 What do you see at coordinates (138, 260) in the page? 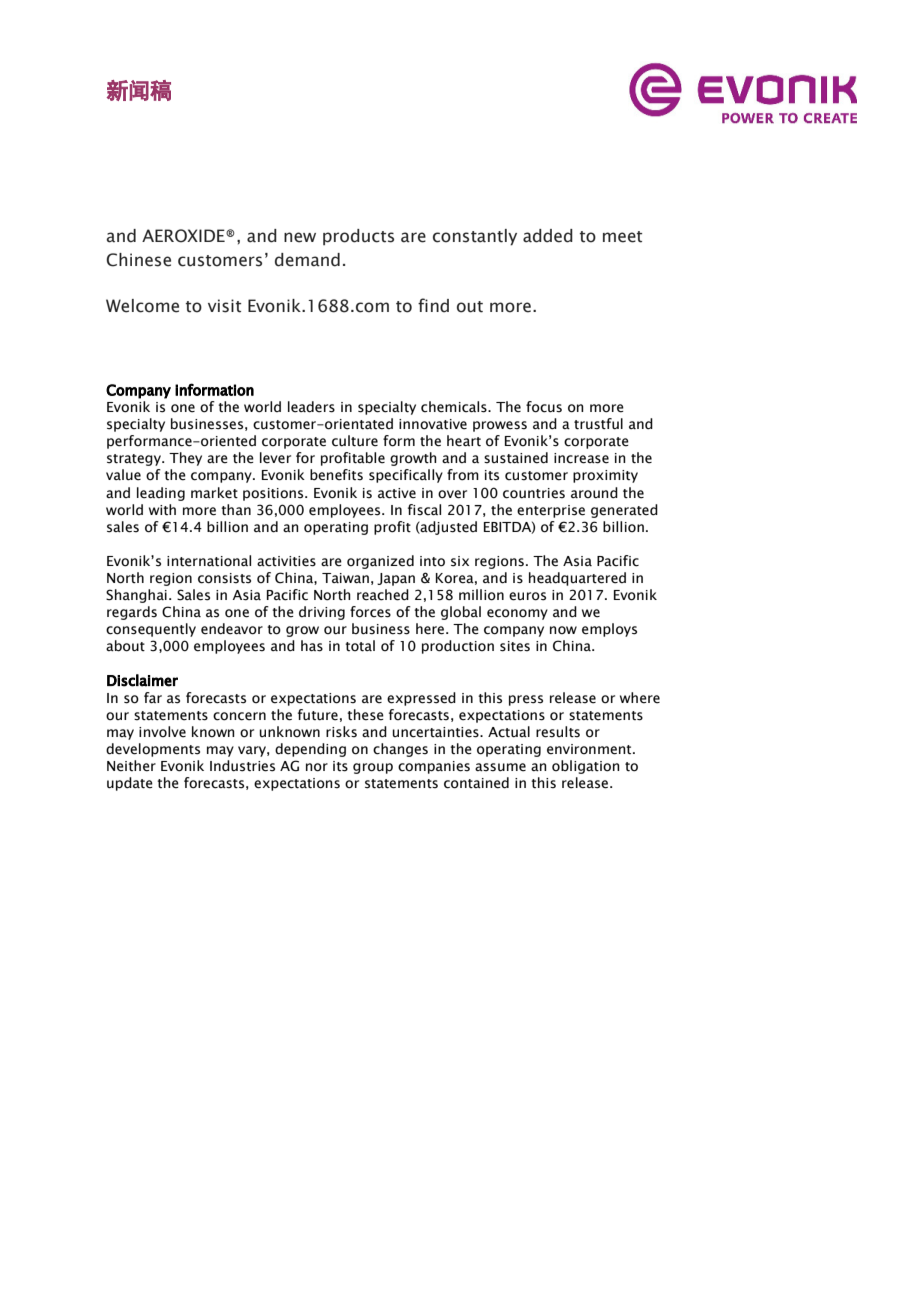
I see `Chinese` at bounding box center [138, 260].
